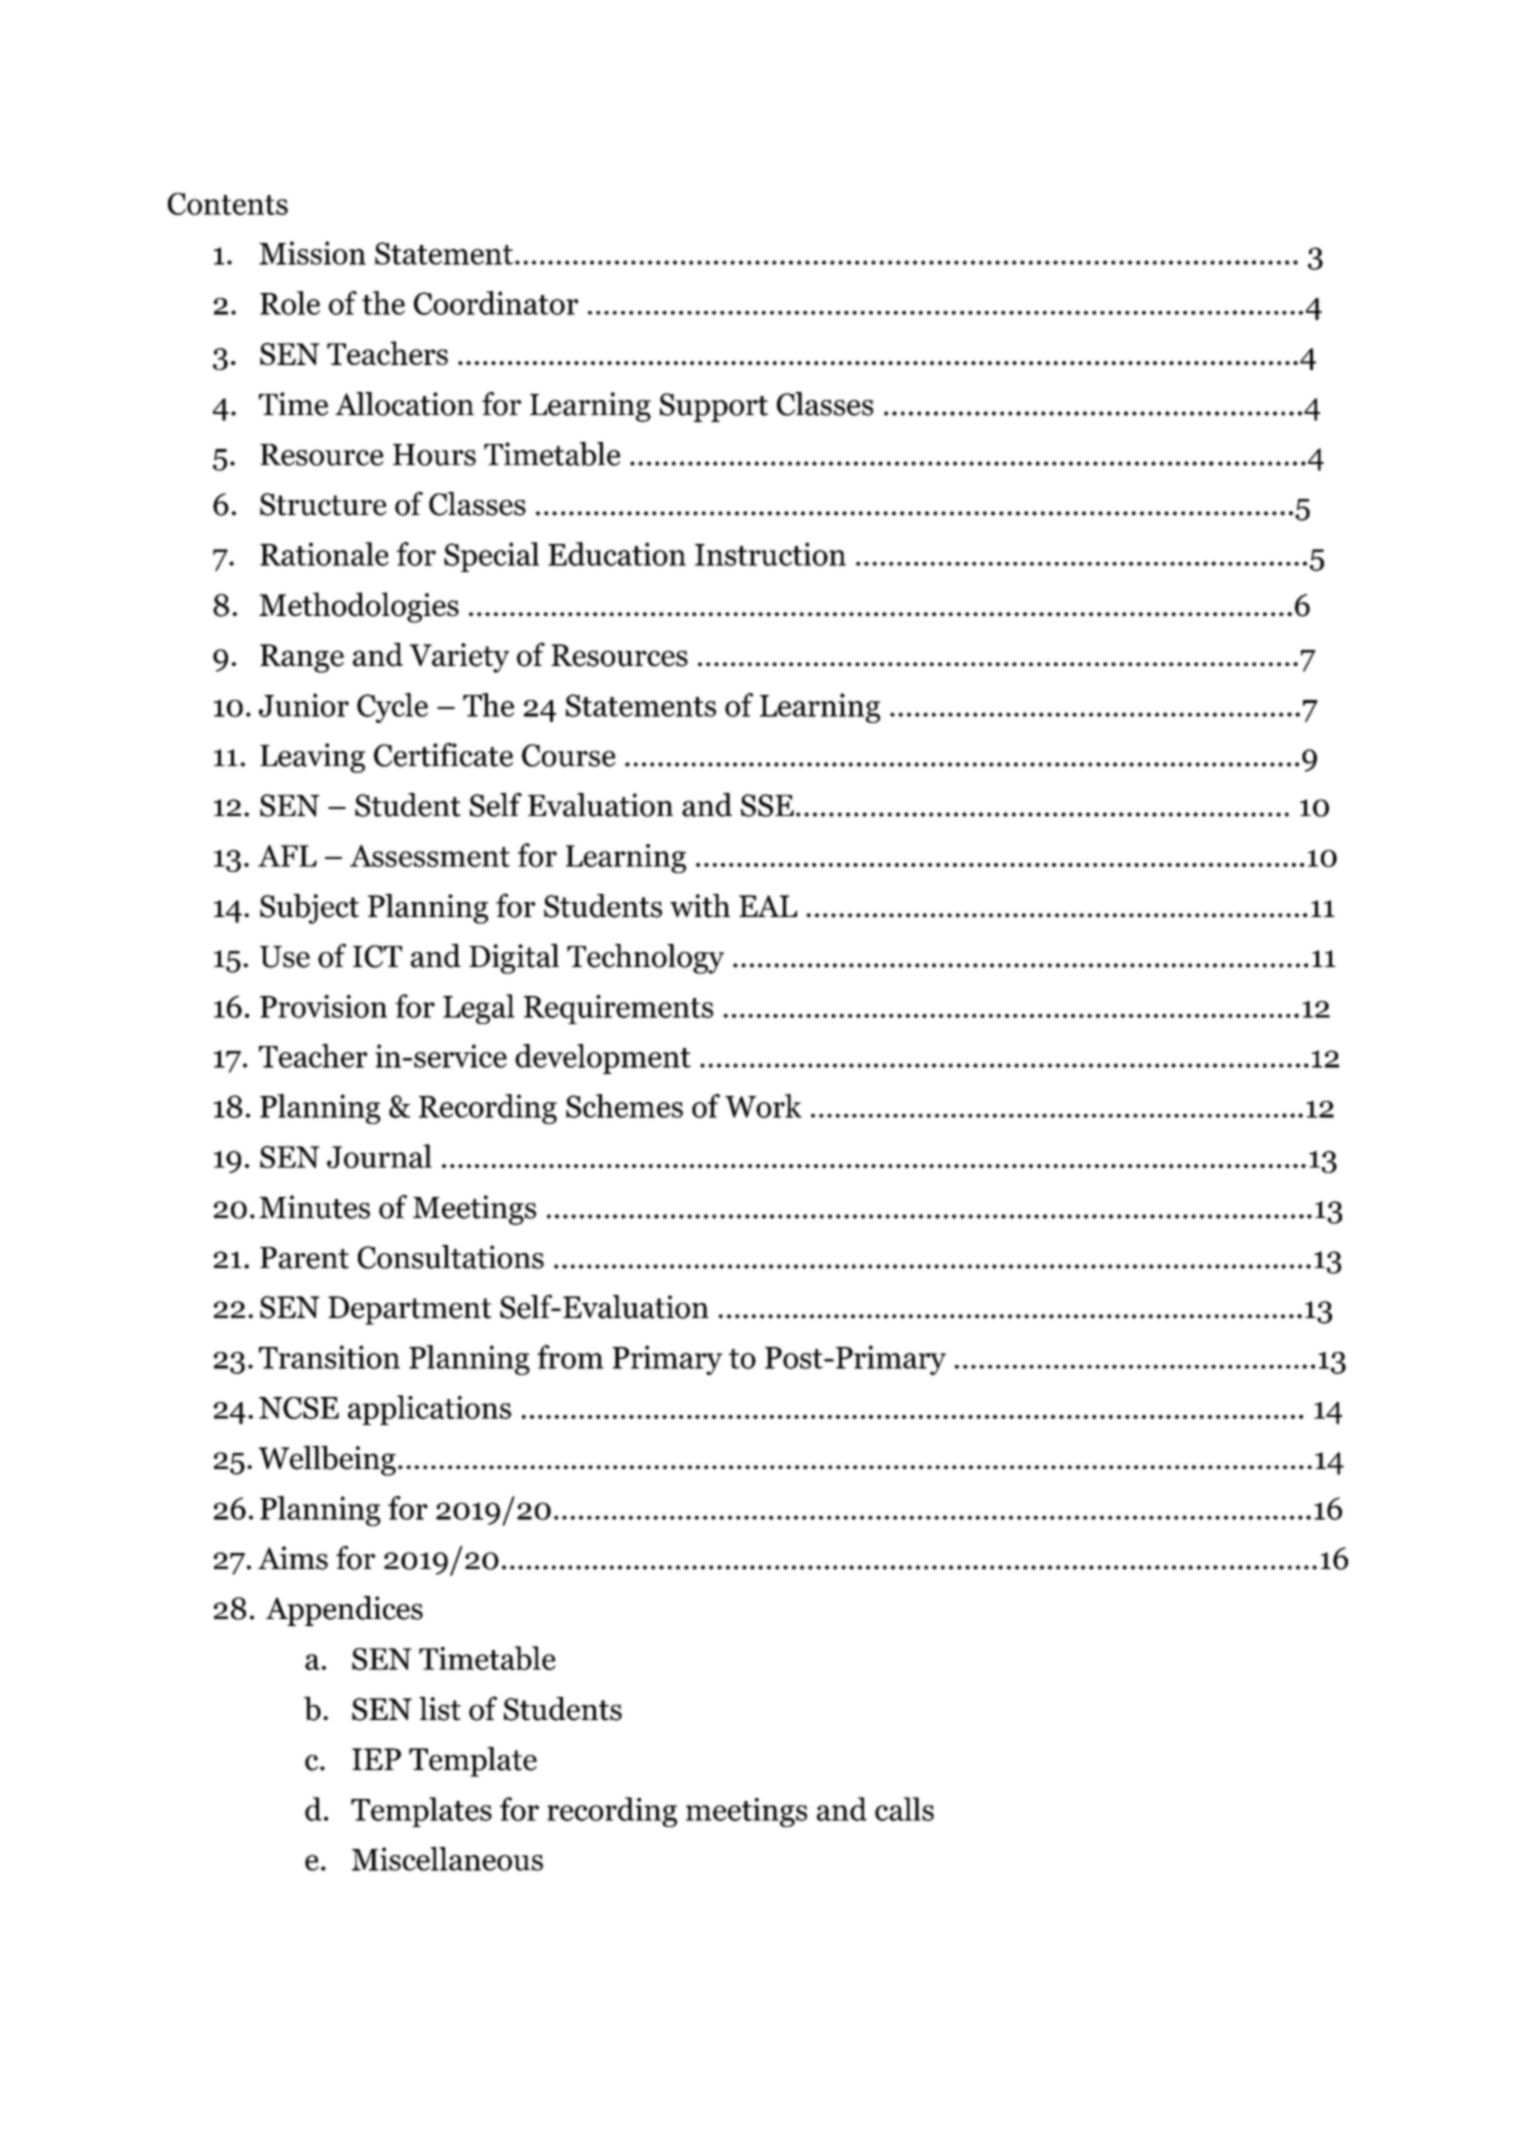 This document has height=2156, width=1524. I want to click on development, so click(603, 1059).
